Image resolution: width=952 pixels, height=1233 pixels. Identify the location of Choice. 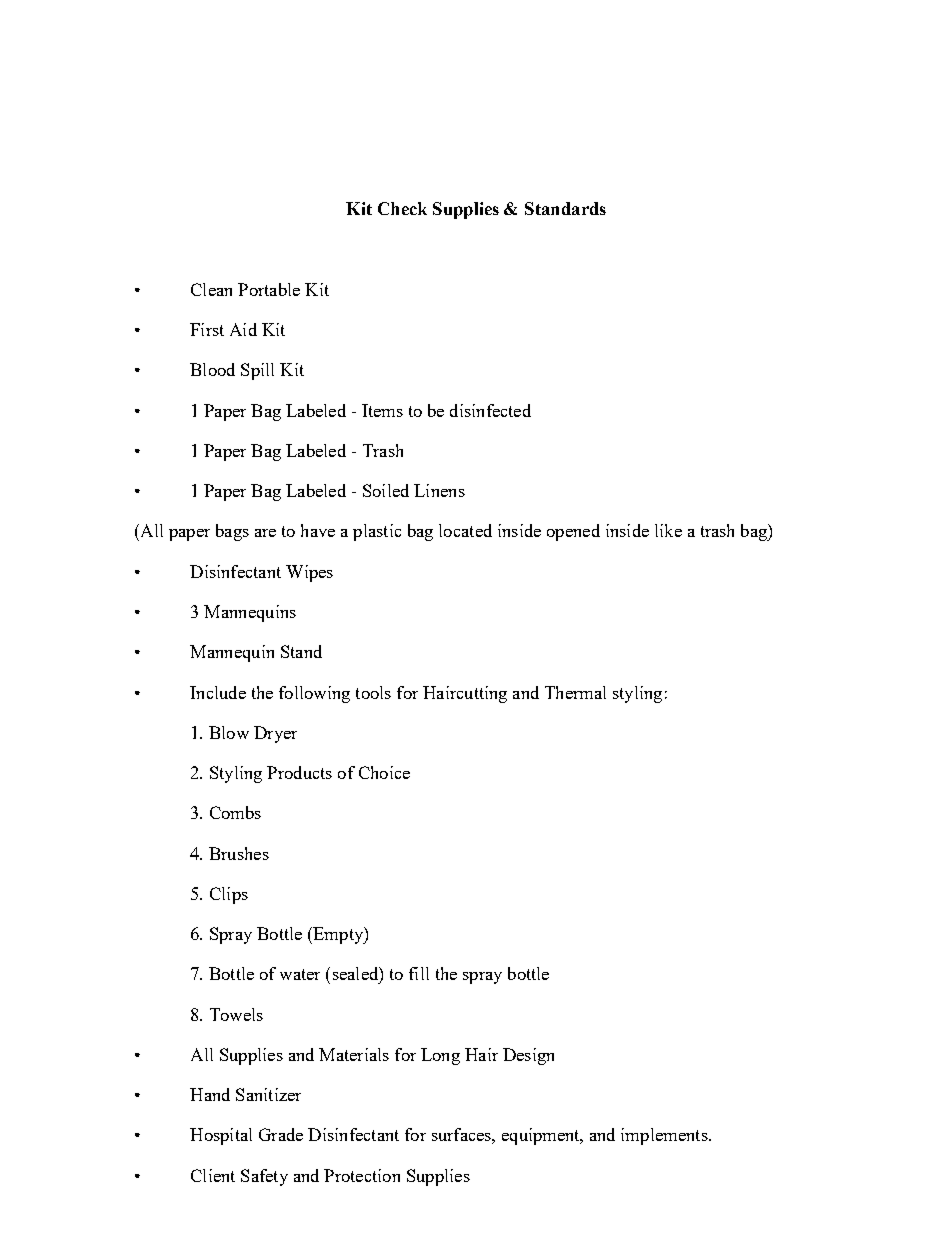
(384, 772).
